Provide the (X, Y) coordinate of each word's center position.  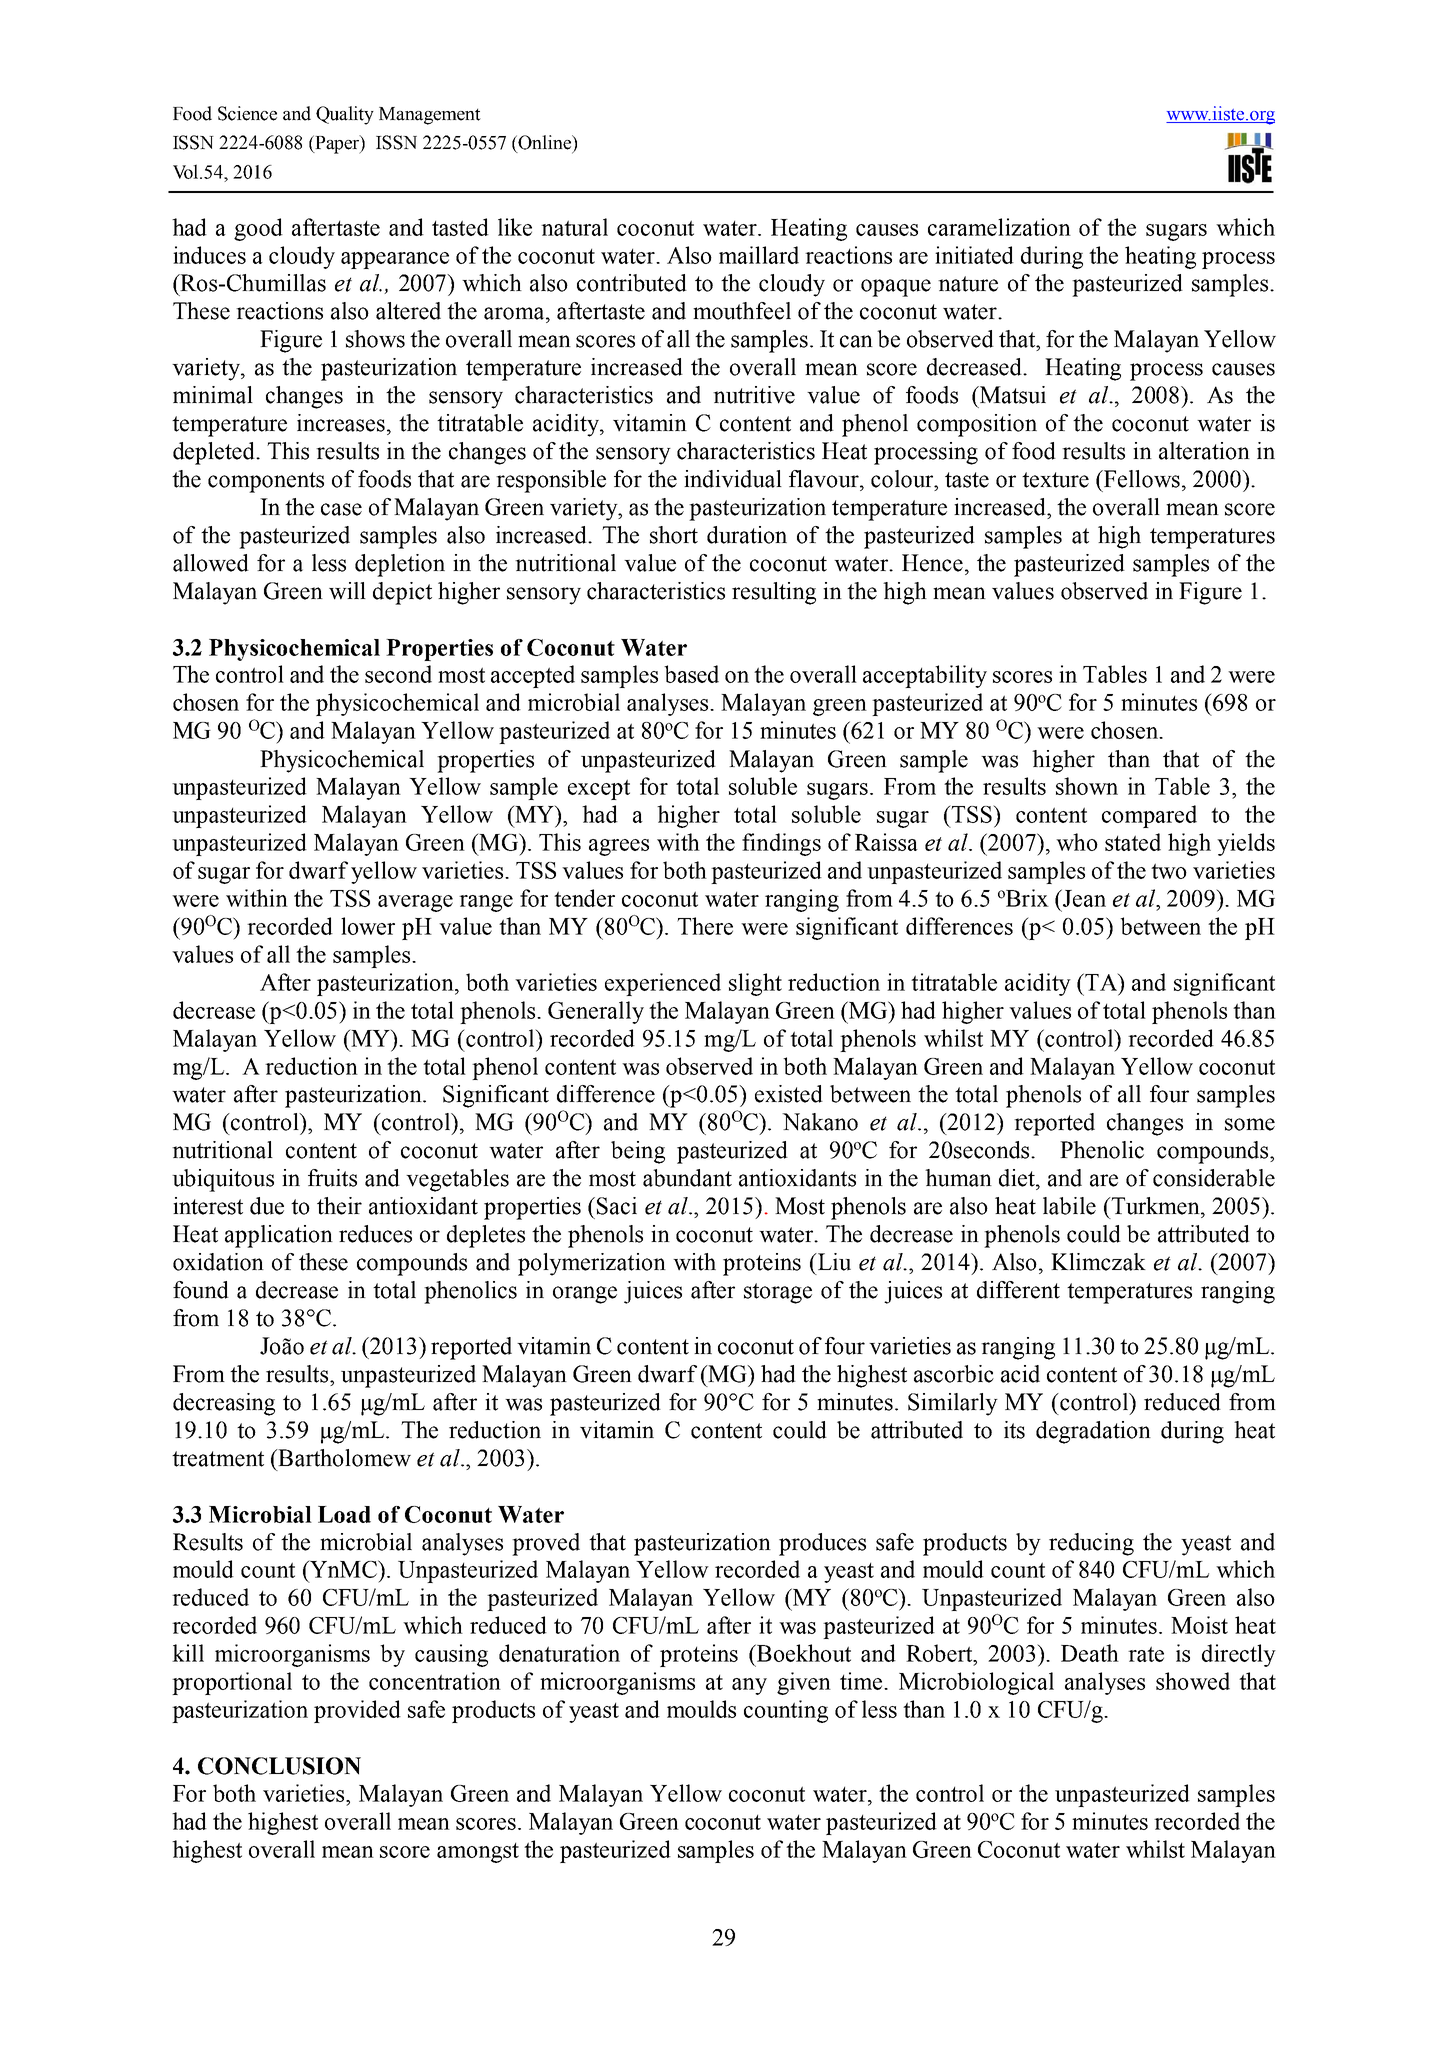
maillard (759, 255)
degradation (1093, 1432)
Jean (1083, 898)
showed (1193, 1681)
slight (755, 984)
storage (778, 1293)
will (347, 591)
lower (368, 926)
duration (747, 535)
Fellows (1141, 479)
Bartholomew (343, 1458)
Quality (345, 115)
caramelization (999, 227)
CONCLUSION (279, 1766)
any (749, 1686)
